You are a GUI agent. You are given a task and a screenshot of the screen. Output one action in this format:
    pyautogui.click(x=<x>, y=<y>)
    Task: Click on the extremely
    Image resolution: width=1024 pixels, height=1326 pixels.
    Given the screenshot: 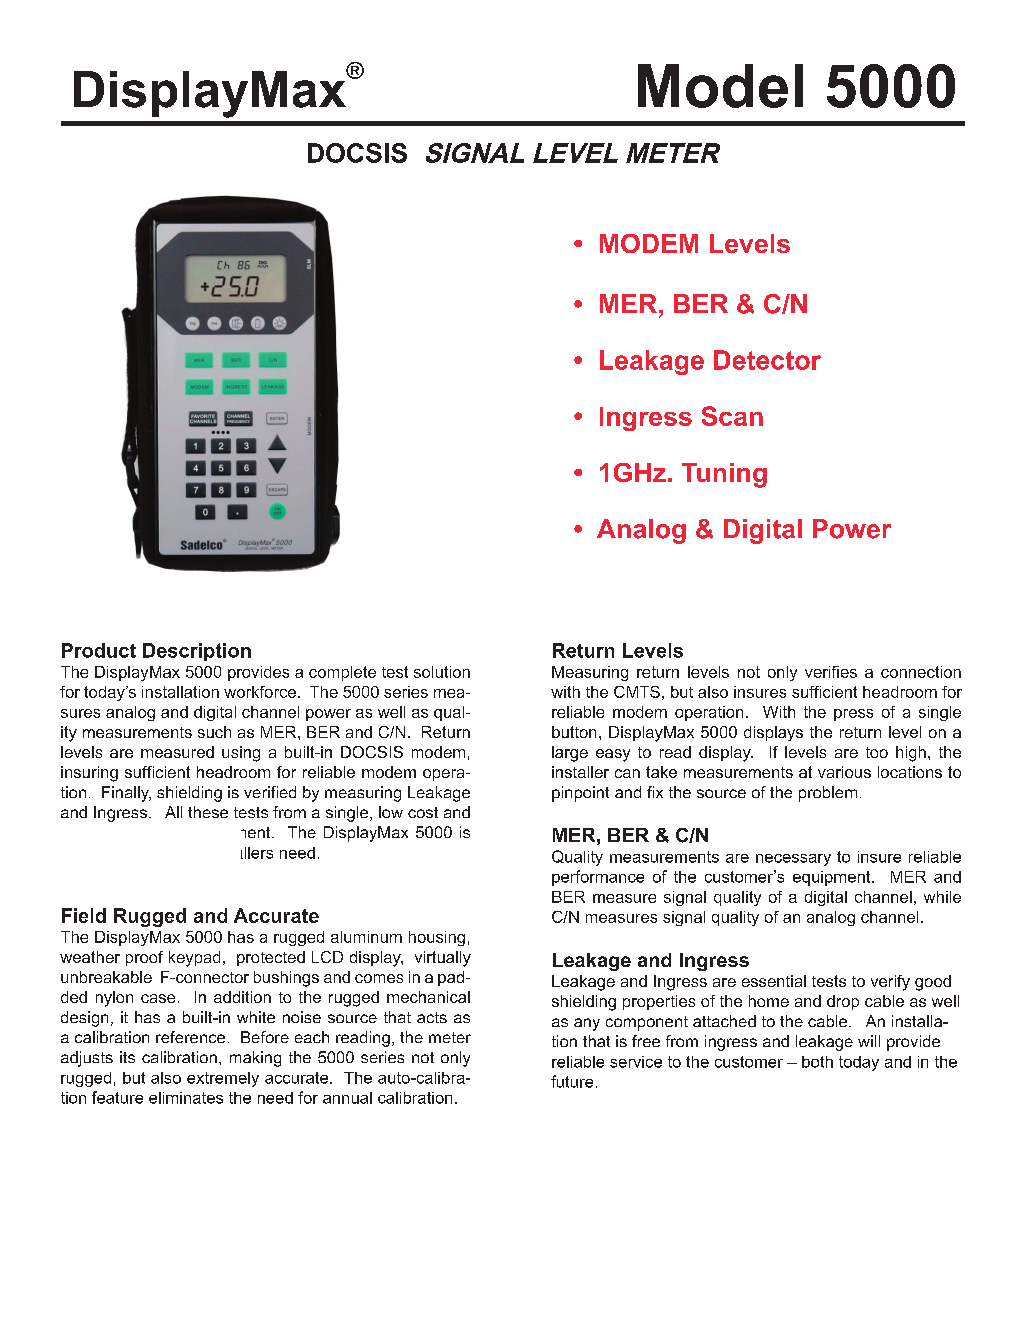 What is the action you would take?
    pyautogui.click(x=223, y=1079)
